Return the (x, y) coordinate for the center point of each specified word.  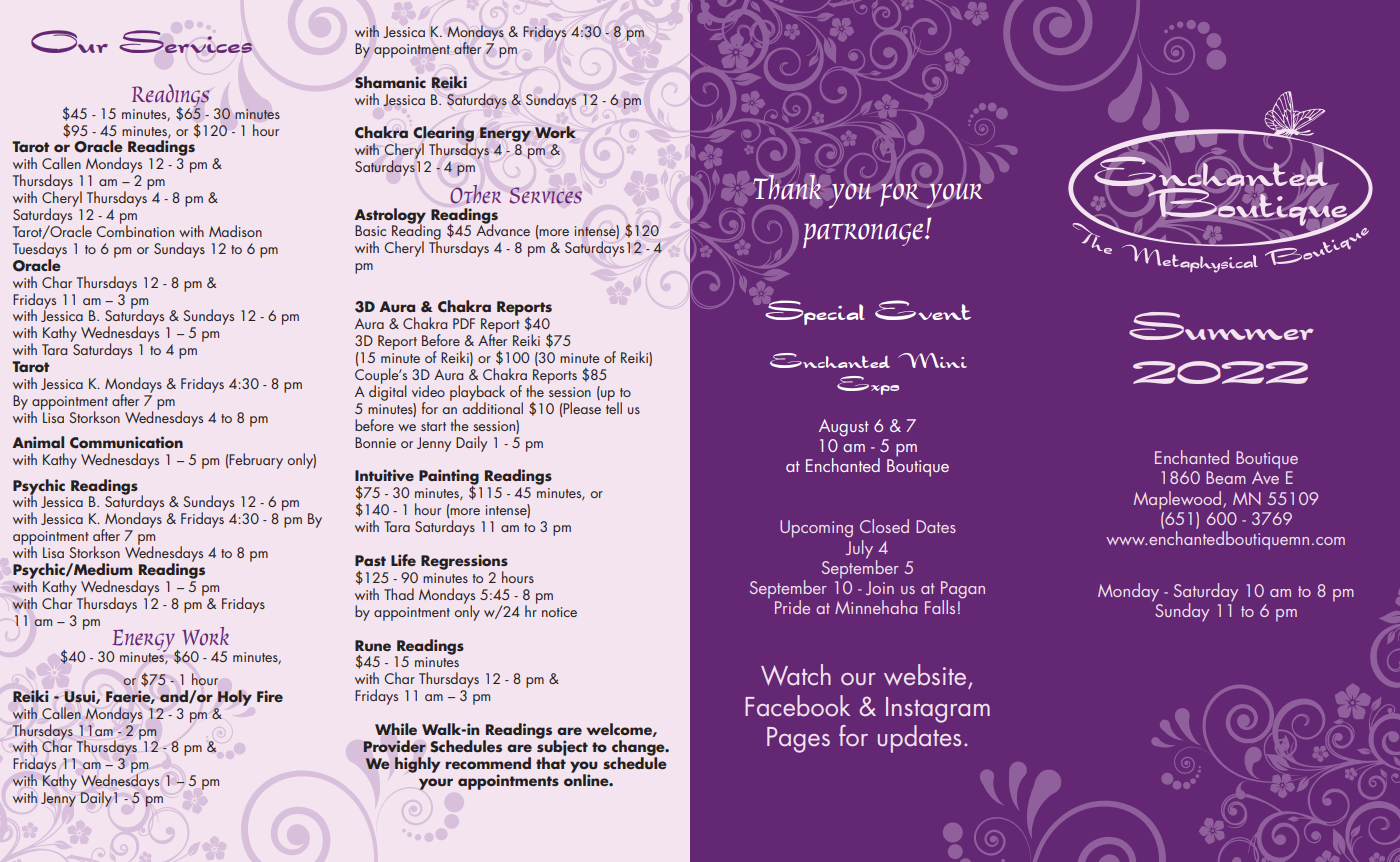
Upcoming (816, 529)
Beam (1226, 477)
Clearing (443, 135)
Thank (787, 187)
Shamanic (390, 82)
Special (815, 312)
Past (370, 560)
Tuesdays (40, 251)
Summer (1221, 326)
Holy (235, 698)
